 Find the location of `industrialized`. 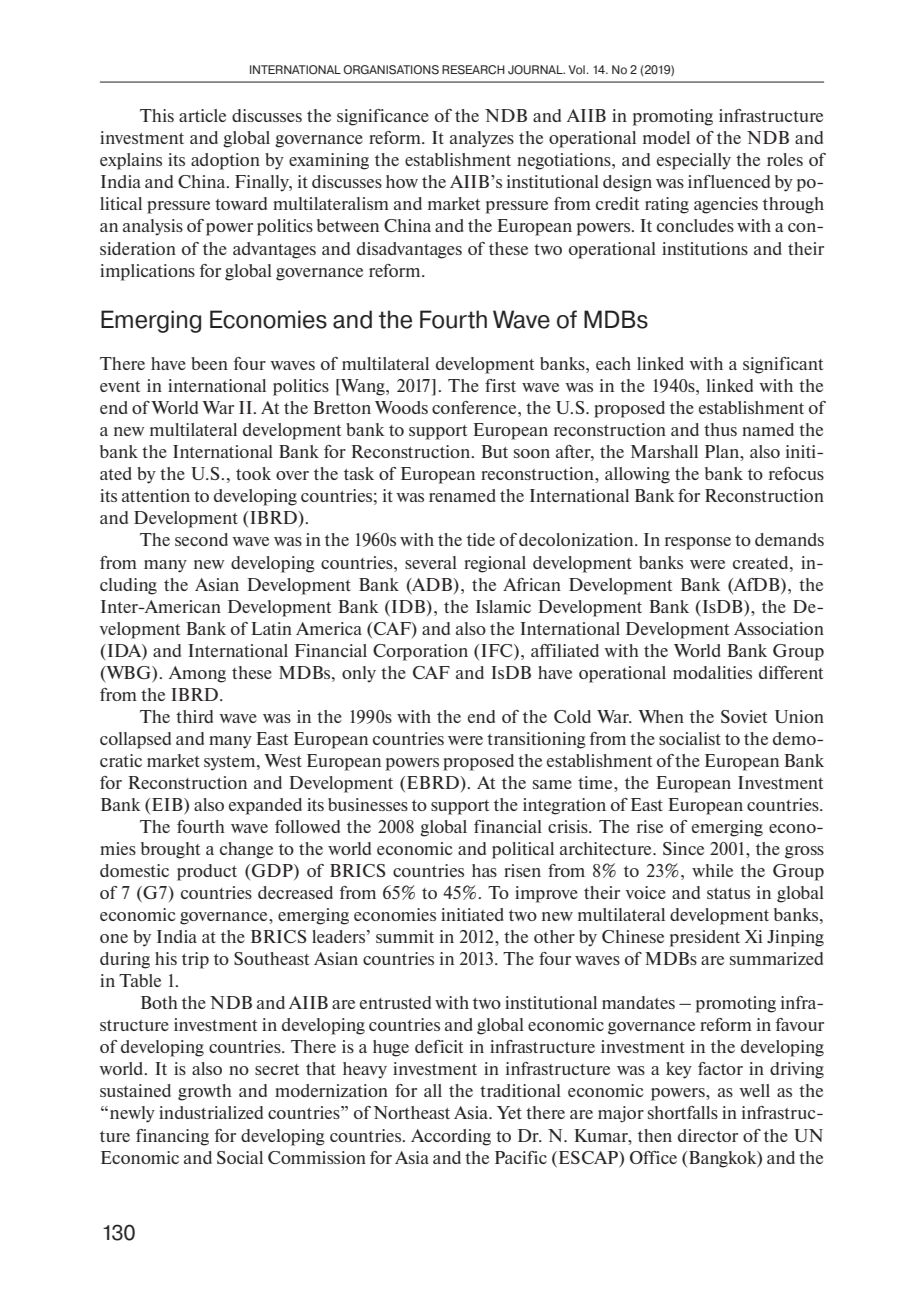

industrialized is located at coordinates (211, 1112).
